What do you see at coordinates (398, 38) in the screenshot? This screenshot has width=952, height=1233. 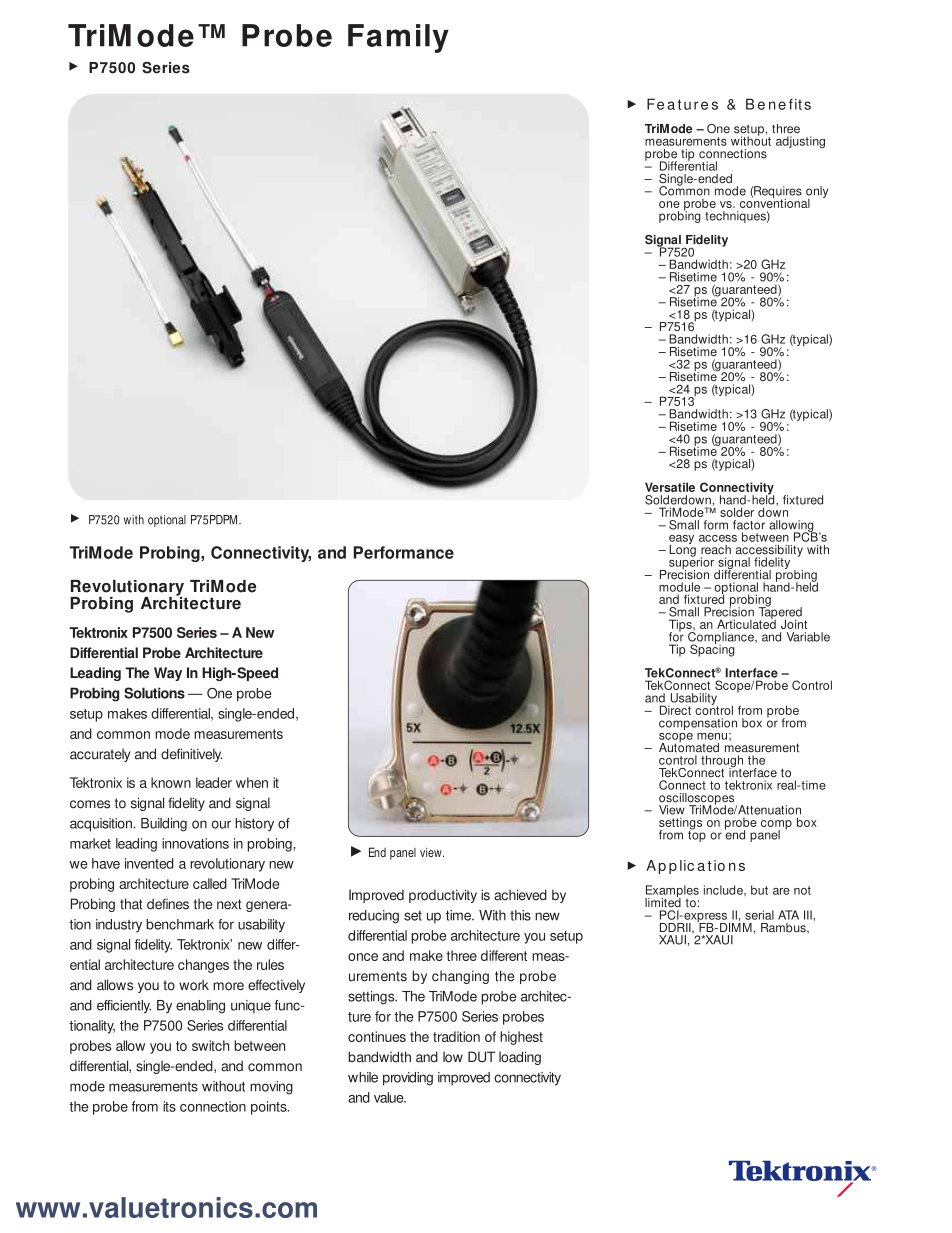 I see `Family` at bounding box center [398, 38].
